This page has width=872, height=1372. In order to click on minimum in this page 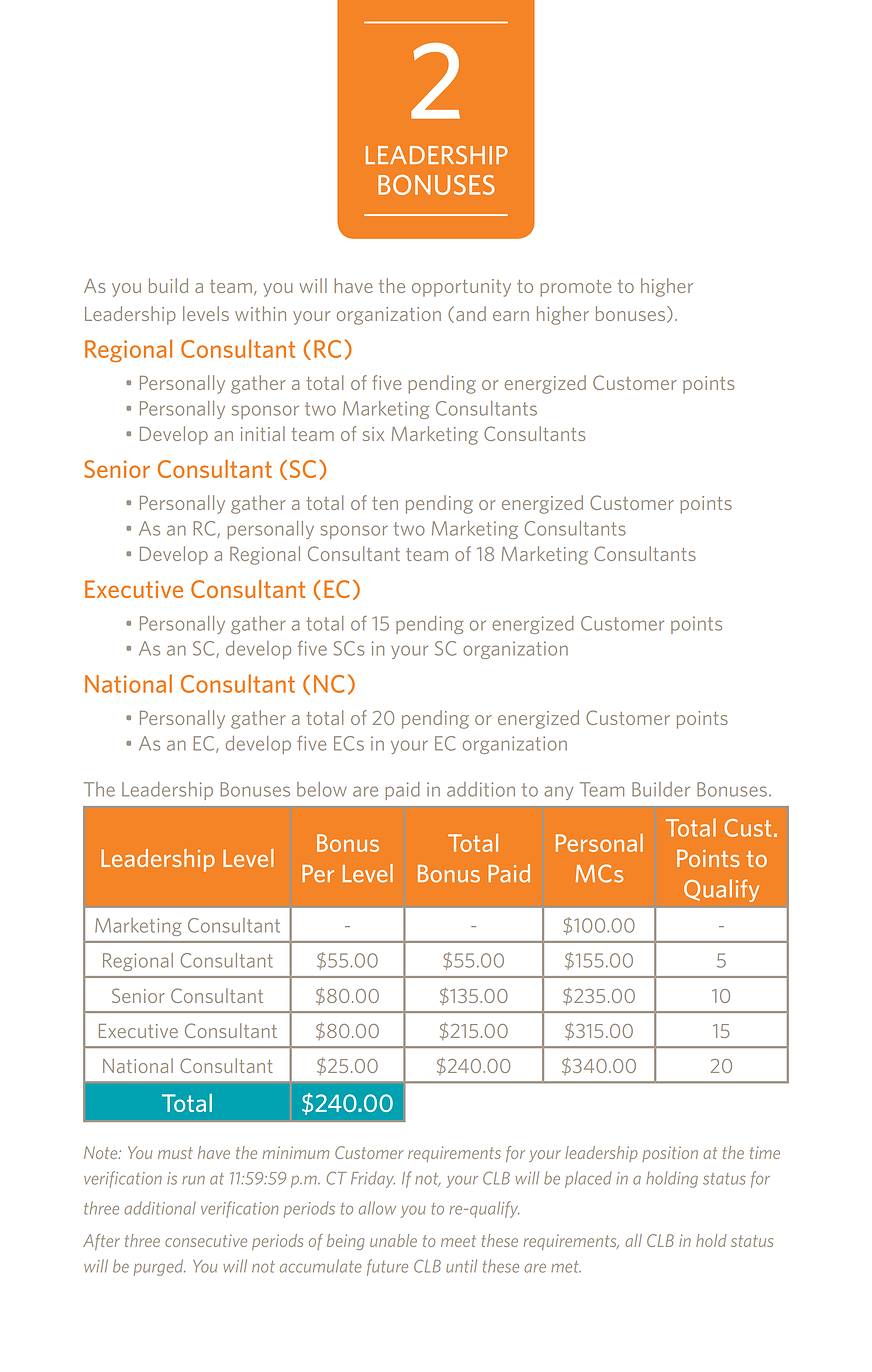, I will do `click(296, 1152)`.
